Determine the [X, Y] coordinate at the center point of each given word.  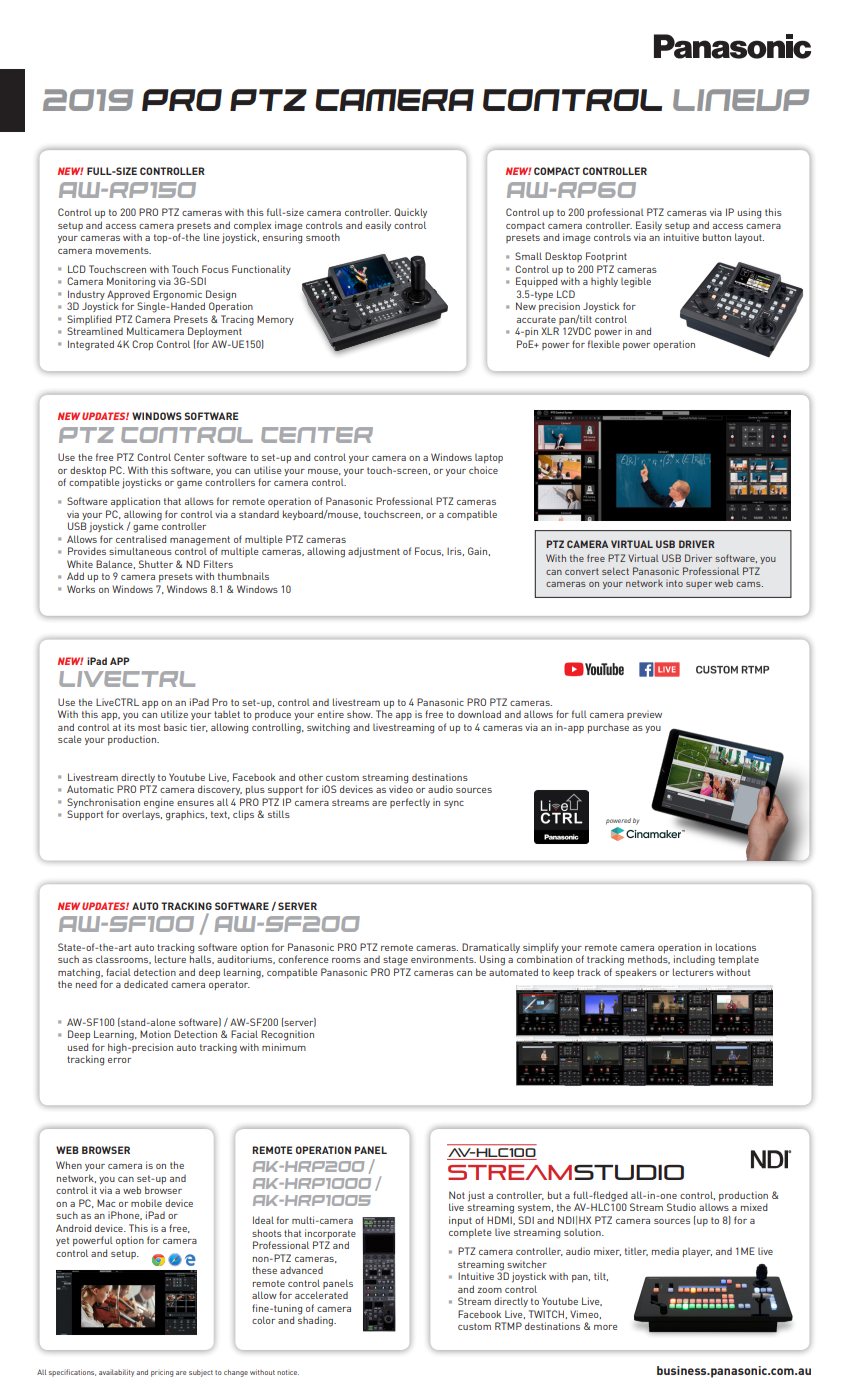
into [674, 583]
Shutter [156, 564]
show [360, 714]
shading [316, 1320]
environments [443, 959]
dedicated [146, 984]
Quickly [410, 213]
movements [123, 250]
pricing [162, 1373]
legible [636, 282]
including [694, 960]
